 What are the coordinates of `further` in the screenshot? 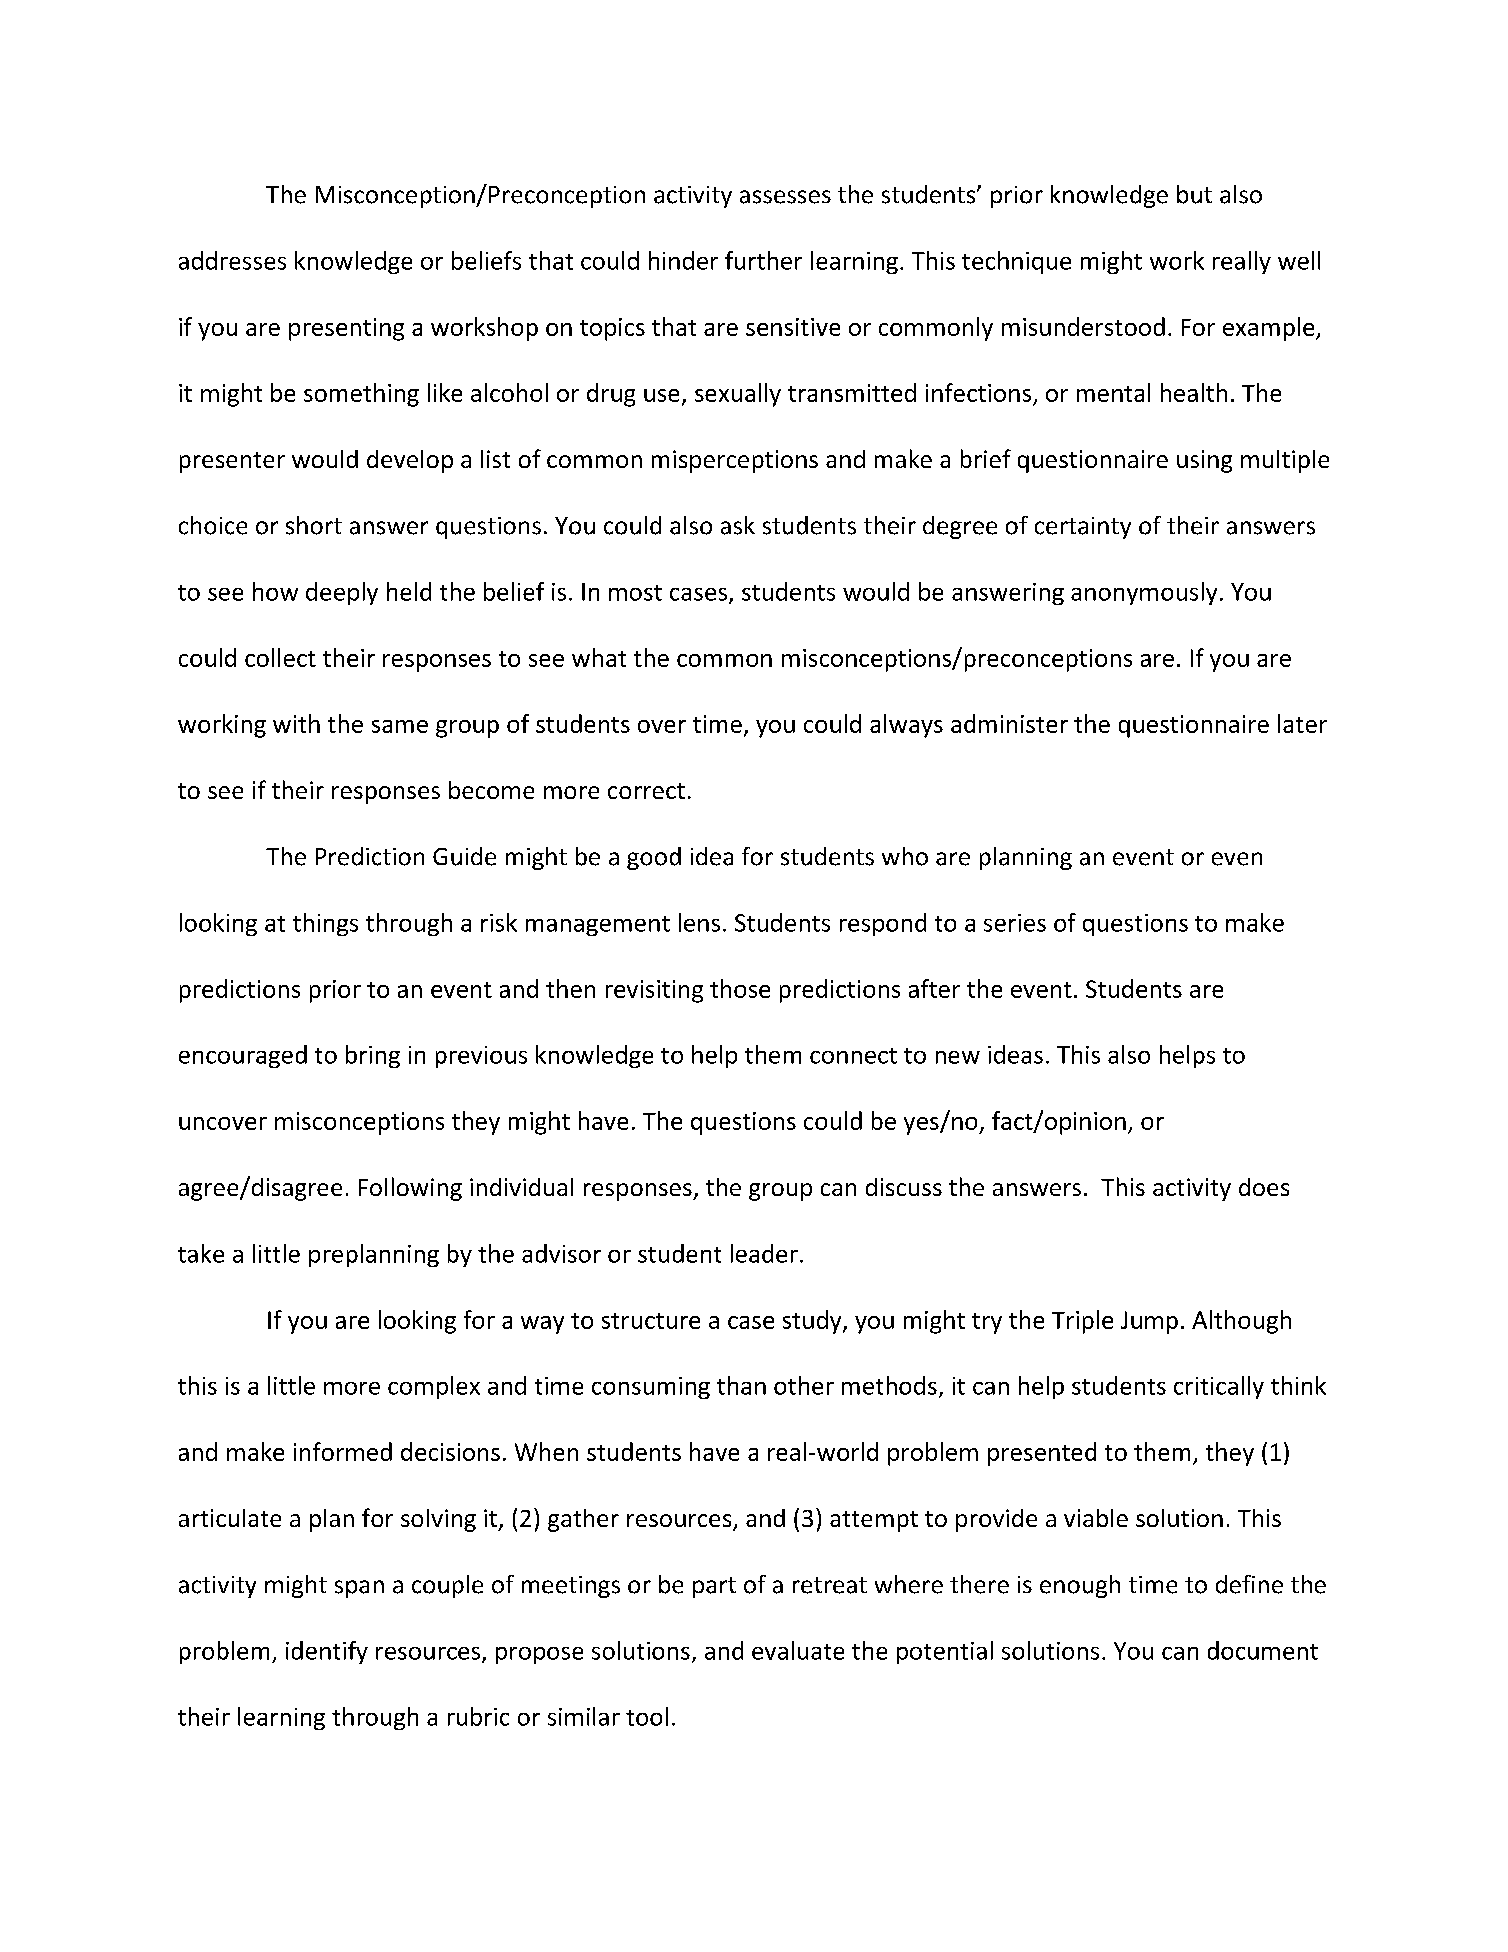 It's located at (763, 260).
